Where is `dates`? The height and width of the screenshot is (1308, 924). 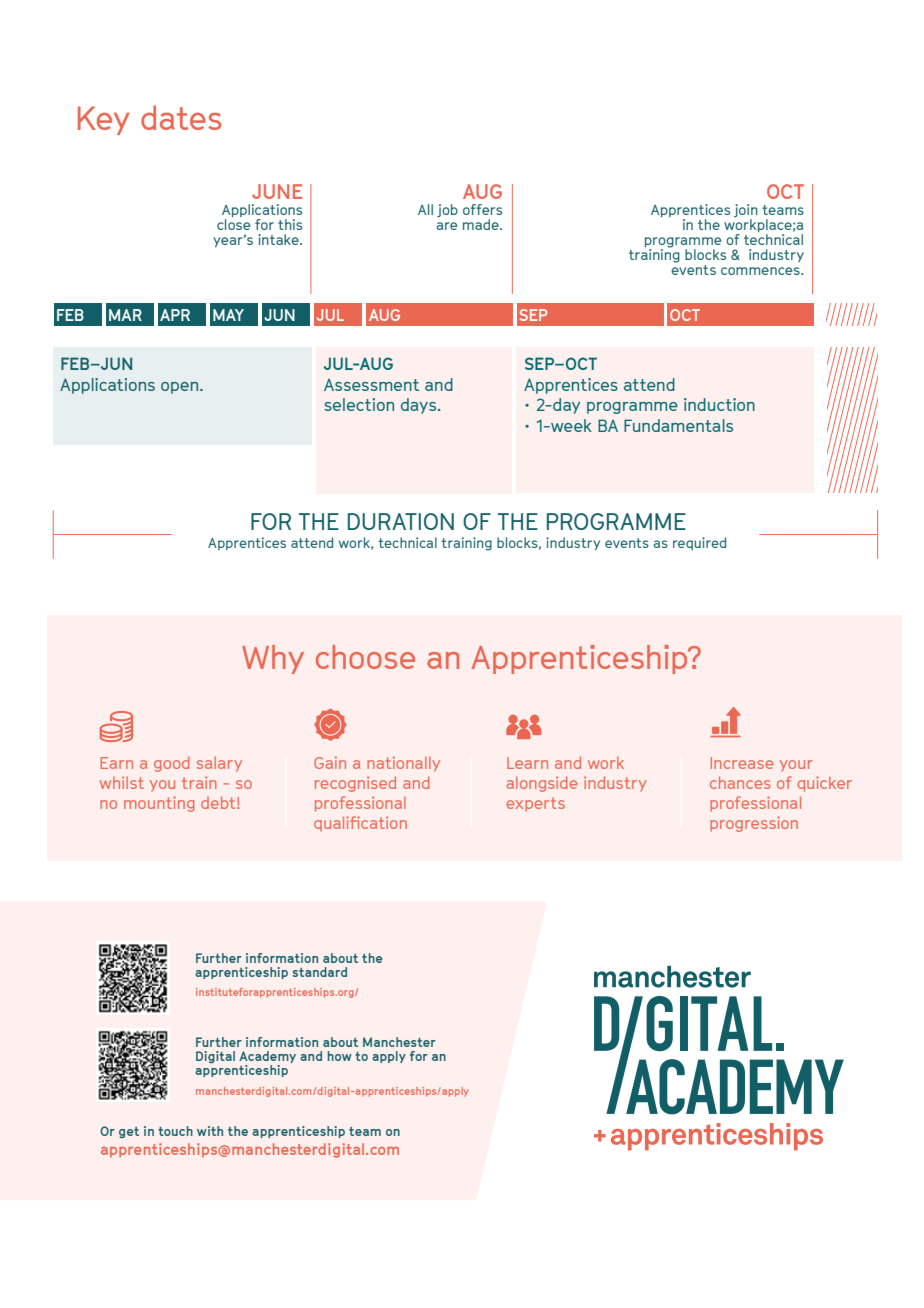 dates is located at coordinates (181, 117).
